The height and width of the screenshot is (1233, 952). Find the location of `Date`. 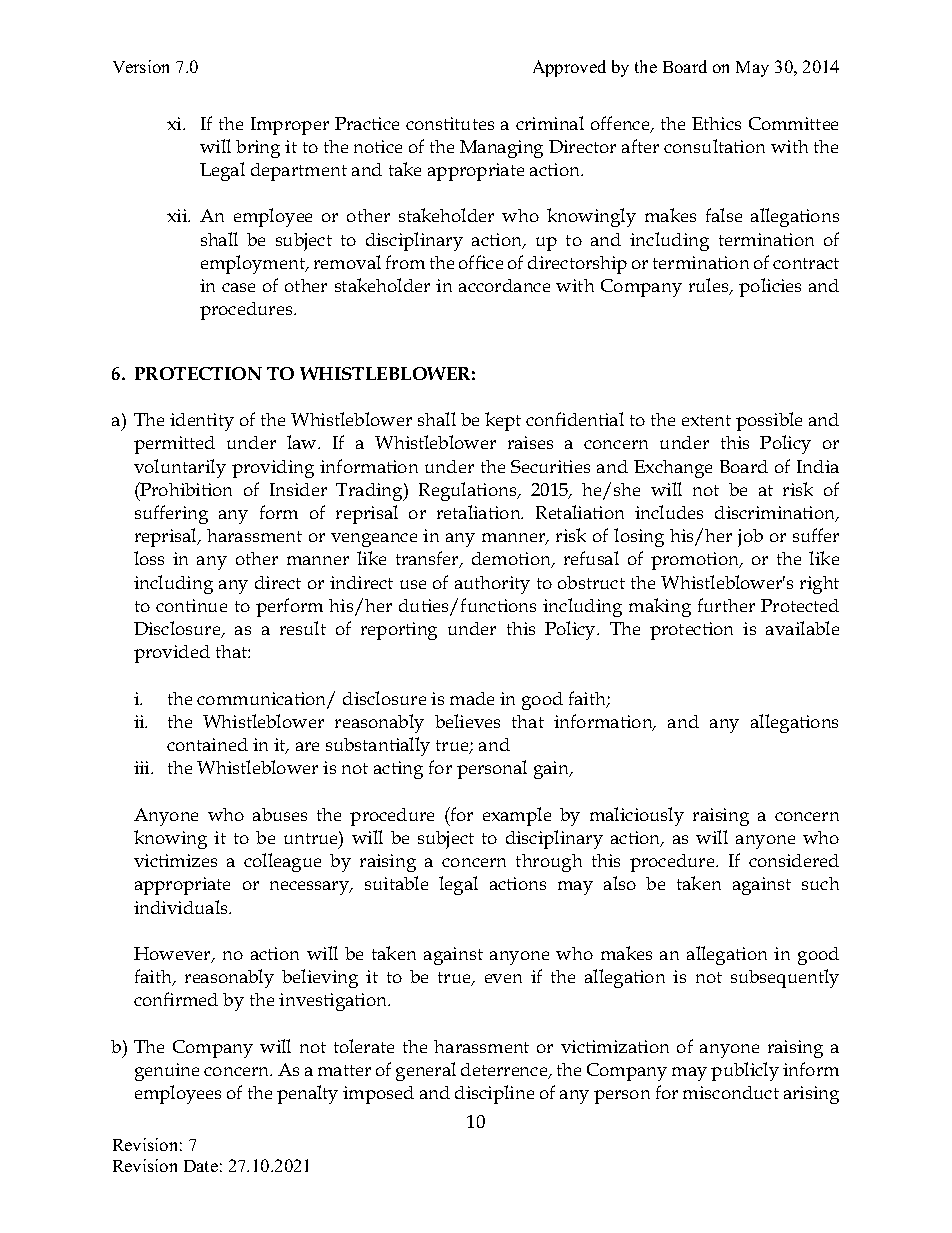

Date is located at coordinates (201, 1166).
